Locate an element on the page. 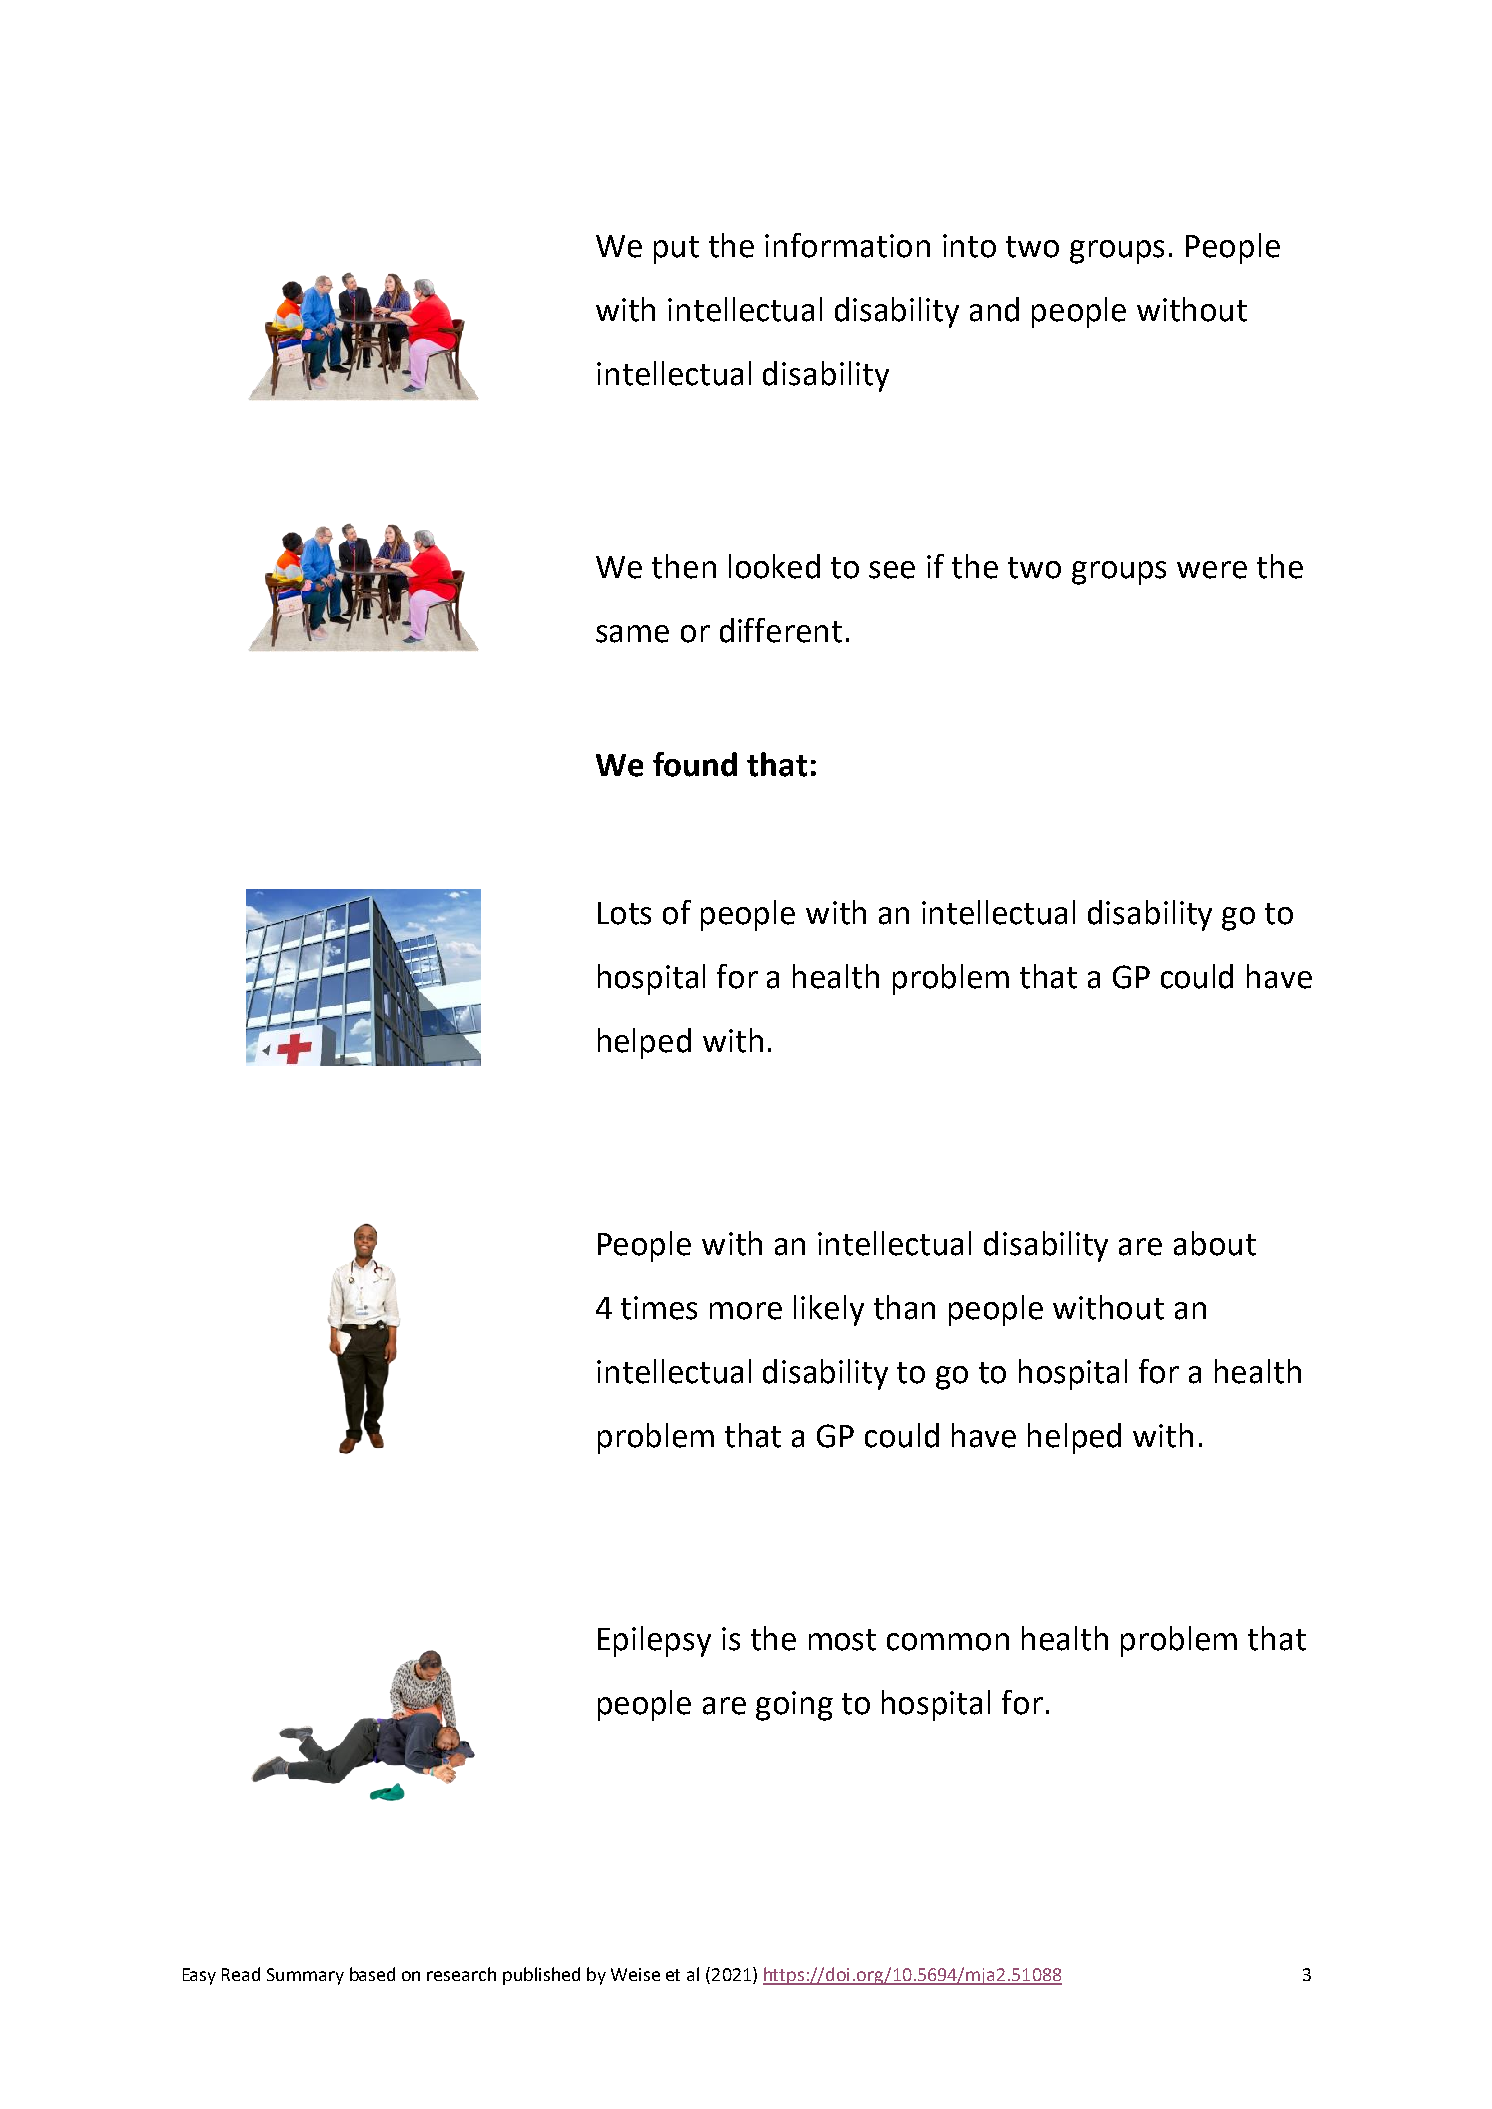 Image resolution: width=1492 pixels, height=2109 pixels. published is located at coordinates (541, 1976).
